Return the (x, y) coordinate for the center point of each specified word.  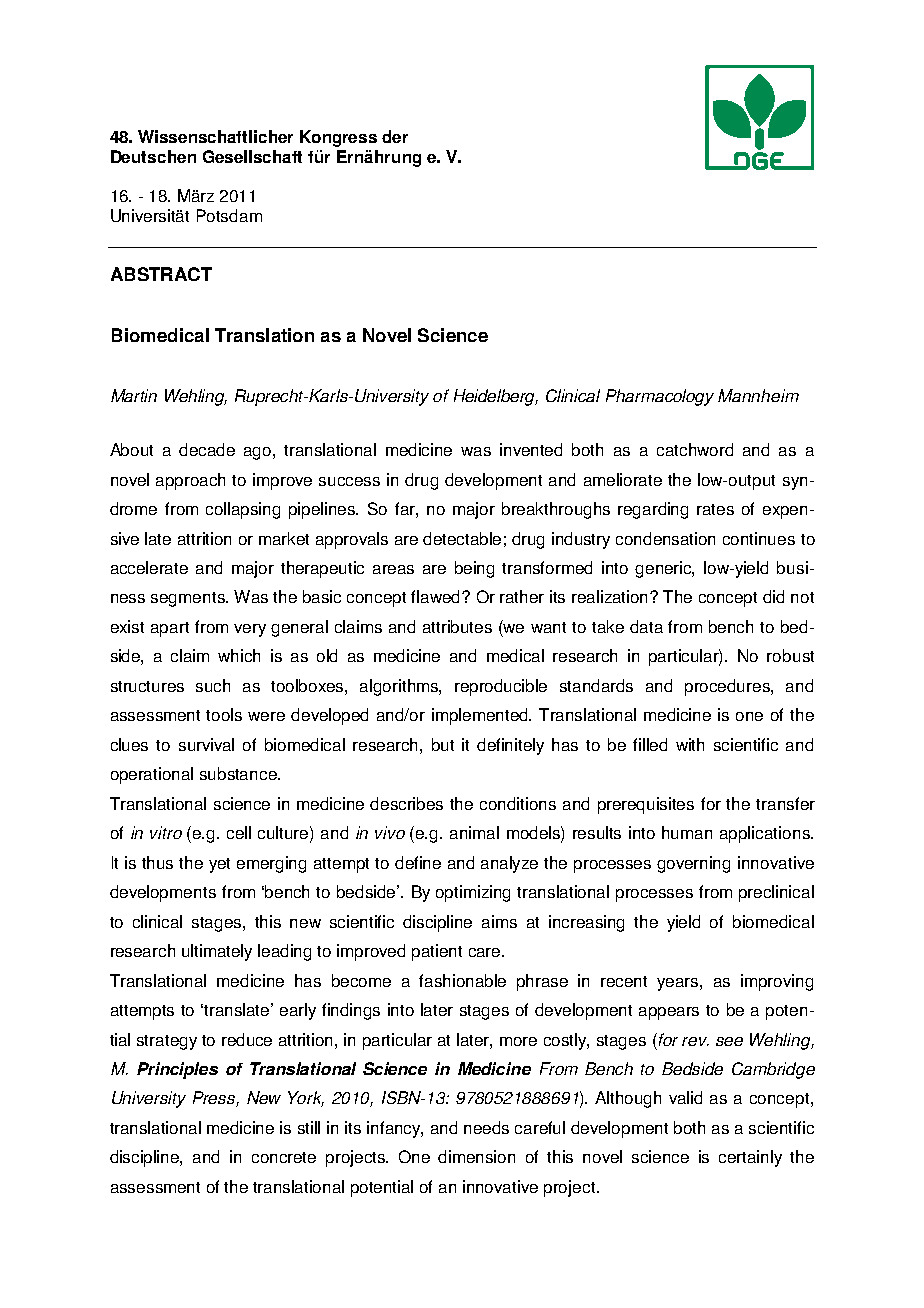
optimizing (473, 893)
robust (790, 655)
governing (693, 864)
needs (486, 1127)
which (239, 655)
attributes (457, 626)
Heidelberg (496, 397)
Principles (177, 1070)
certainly (750, 1158)
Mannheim (758, 395)
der (395, 136)
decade (207, 449)
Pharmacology (660, 397)
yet (219, 865)
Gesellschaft (252, 156)
